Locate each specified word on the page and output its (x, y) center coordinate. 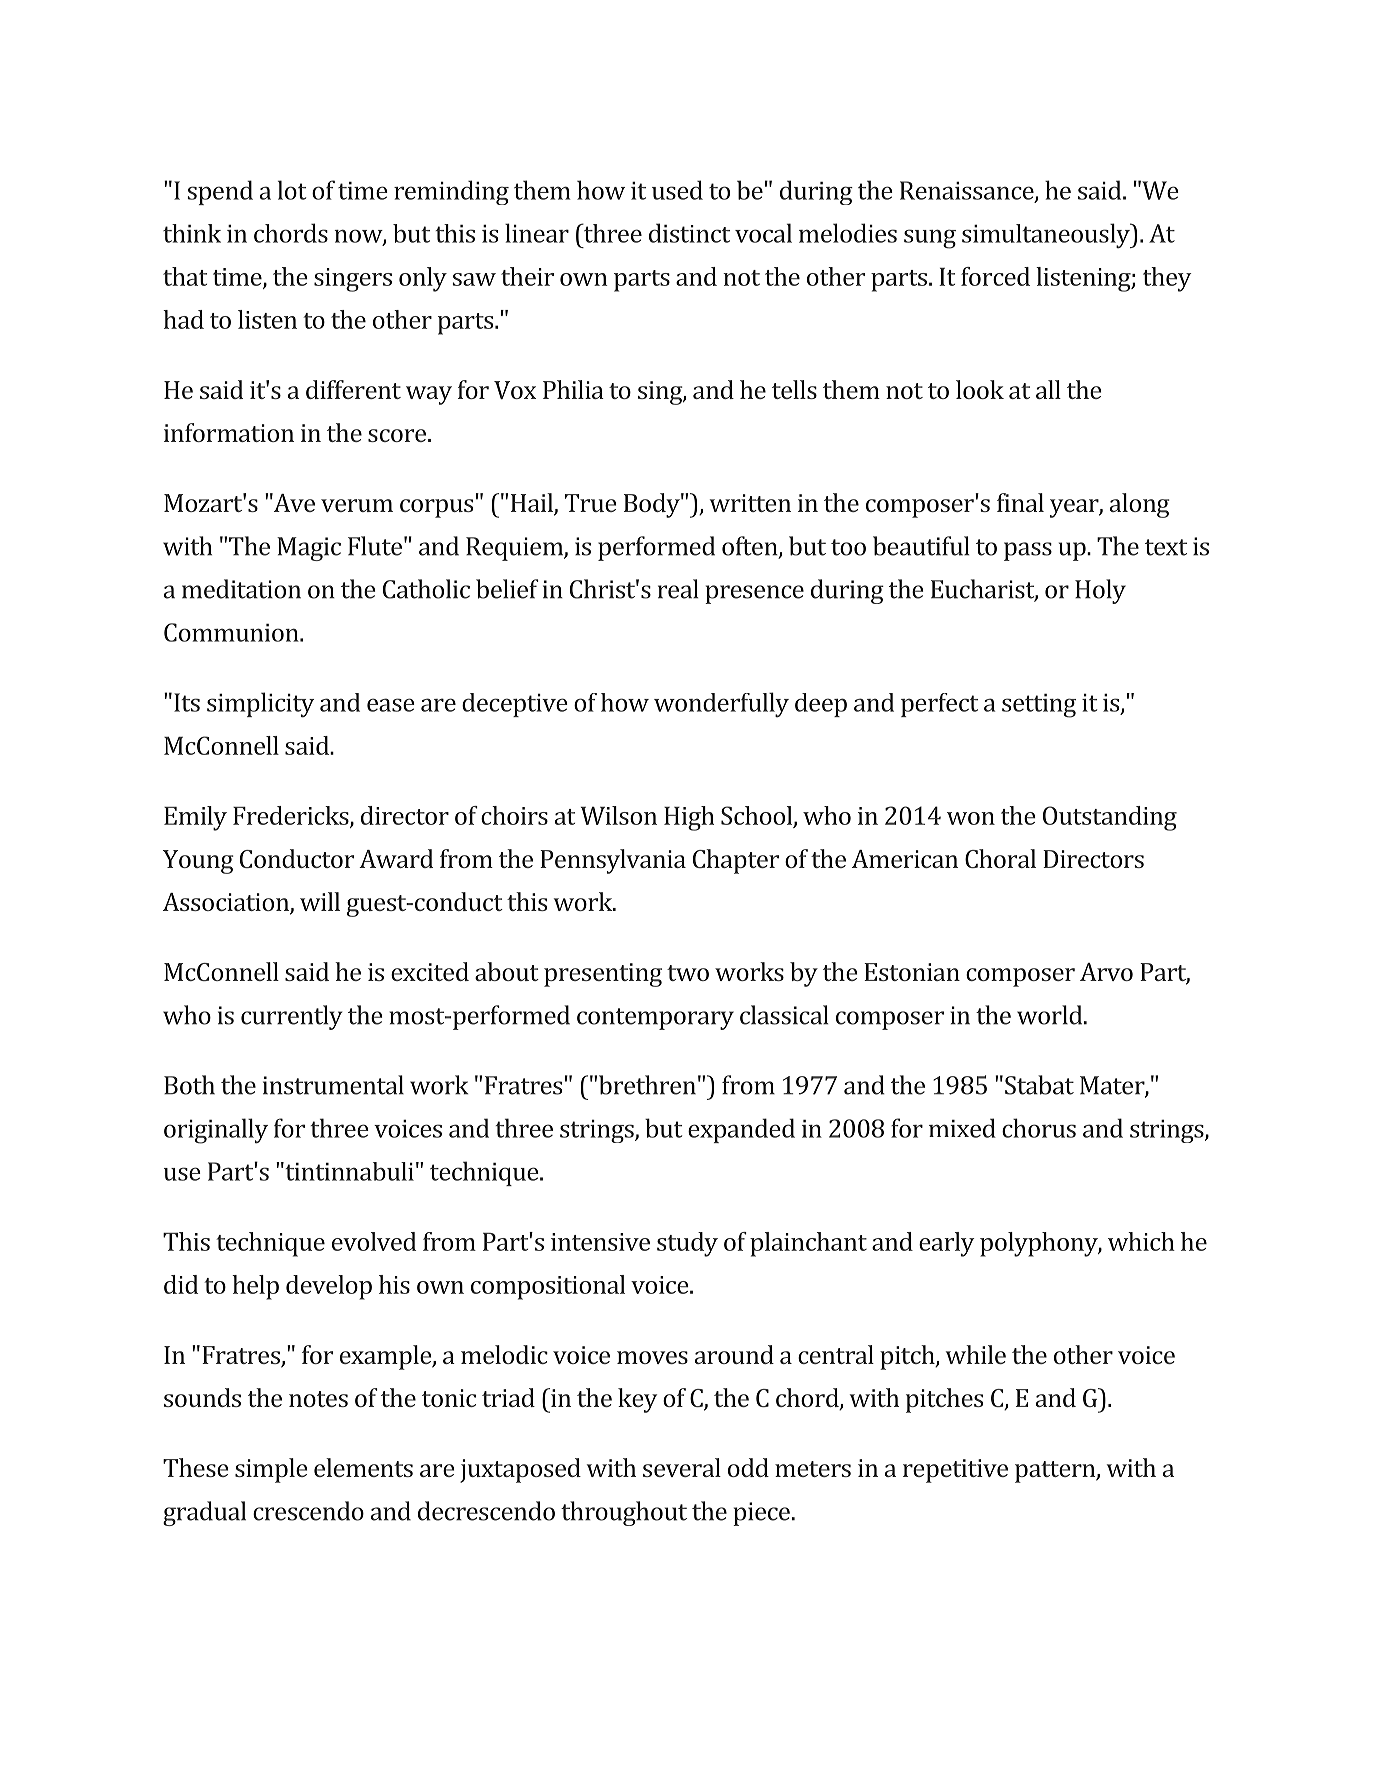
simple (271, 1470)
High (689, 818)
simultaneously (1047, 235)
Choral (1000, 858)
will (320, 901)
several (682, 1467)
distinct (689, 233)
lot (292, 190)
